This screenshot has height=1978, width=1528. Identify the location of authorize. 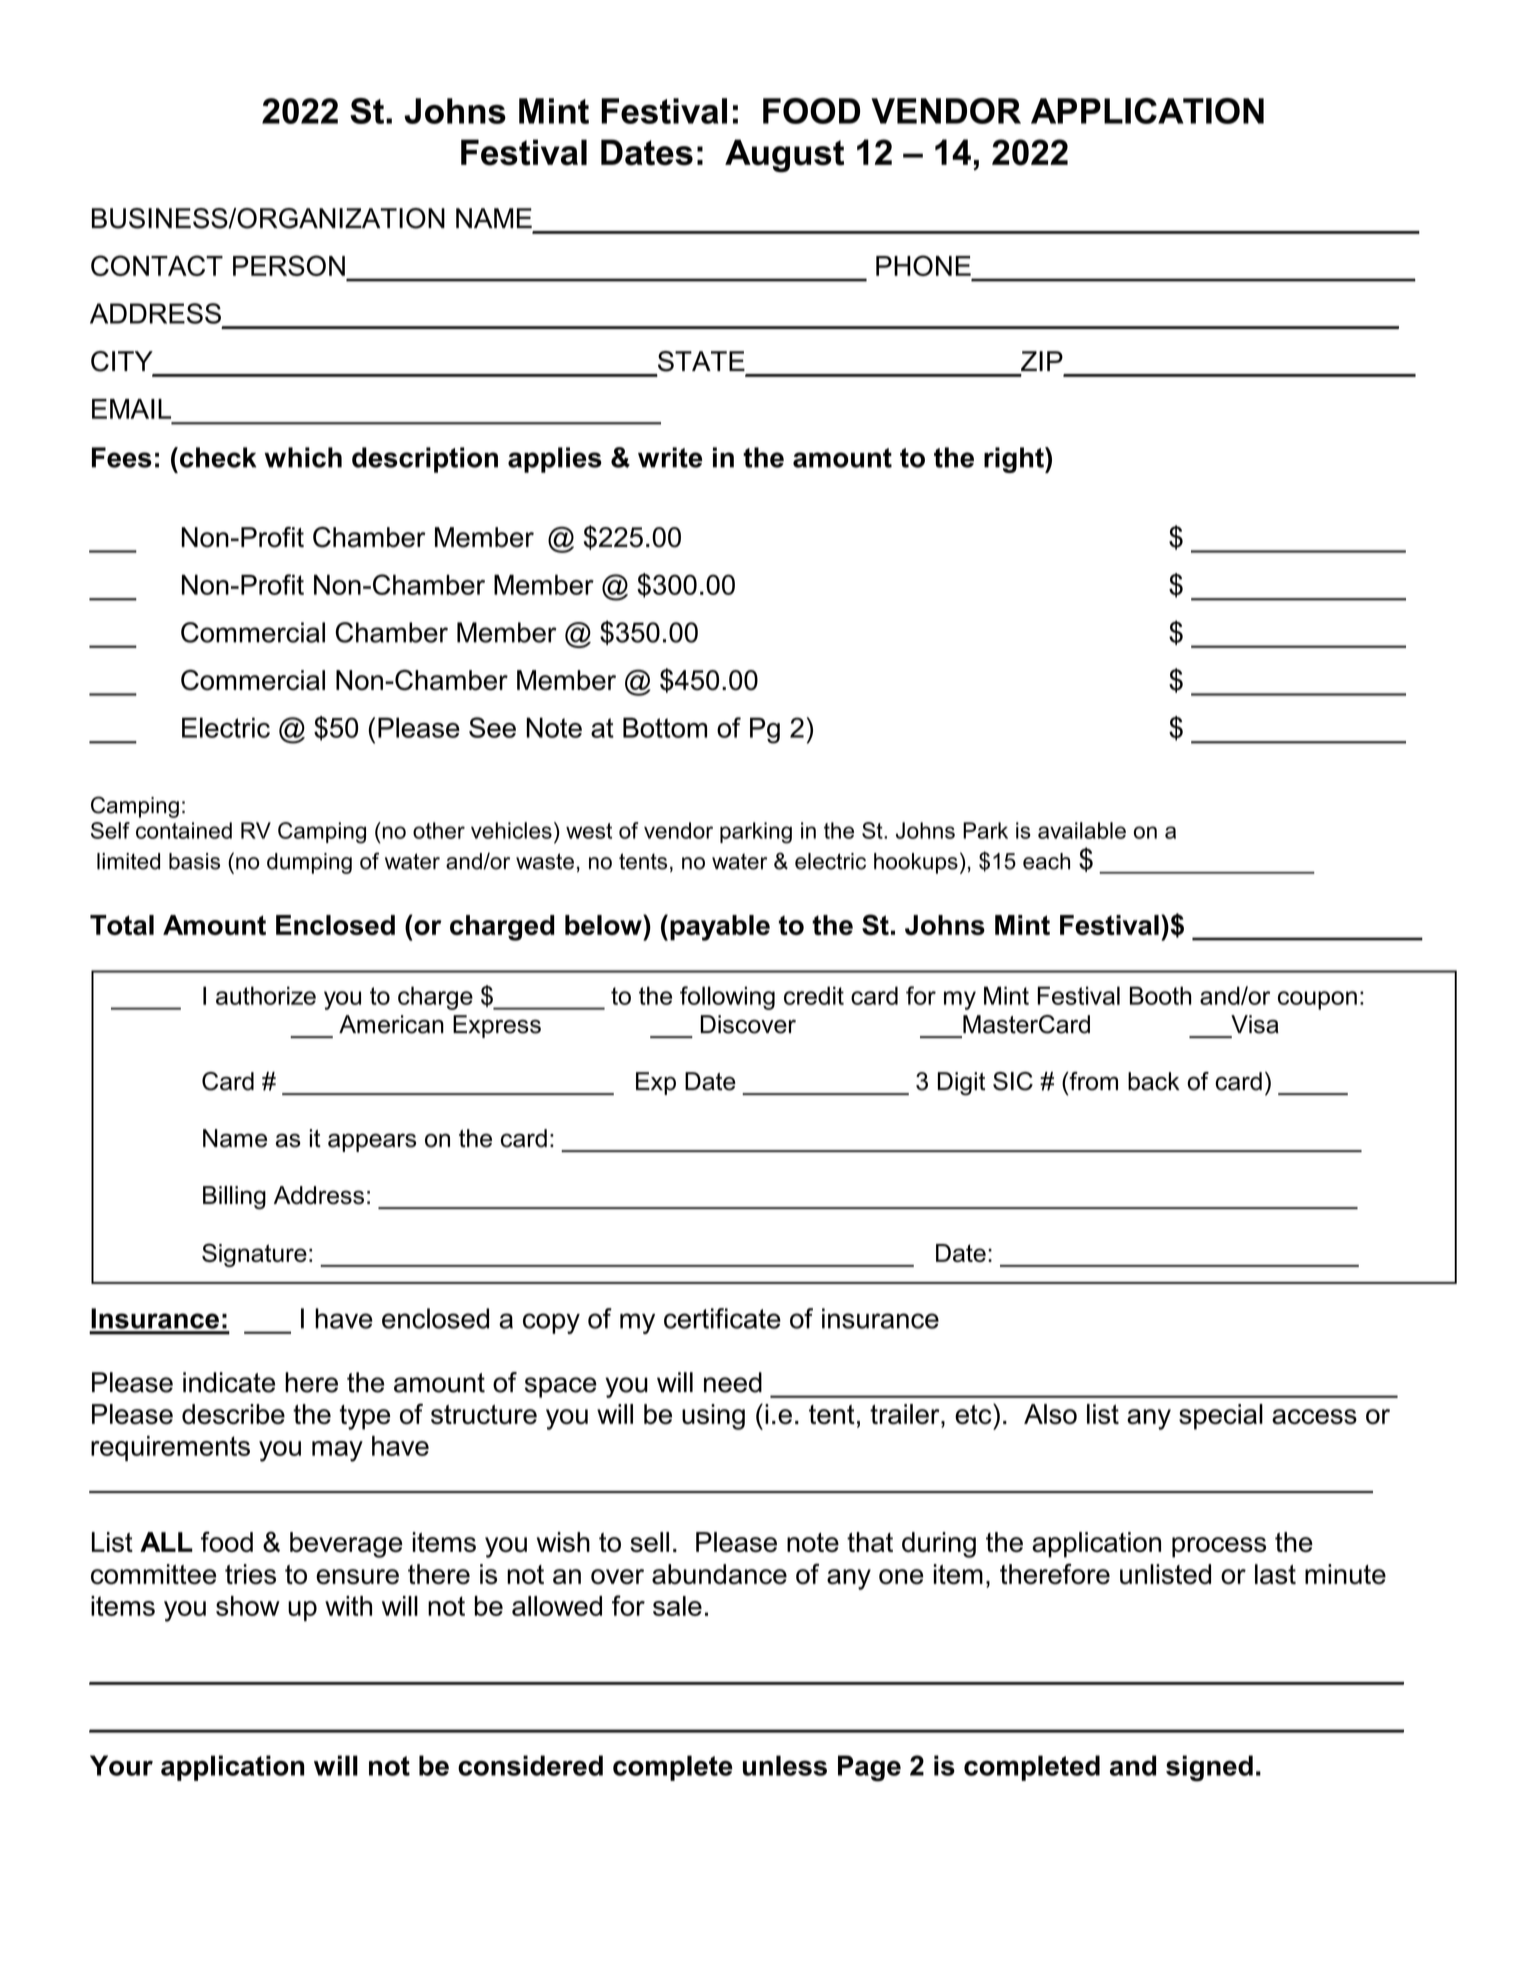
(266, 995).
